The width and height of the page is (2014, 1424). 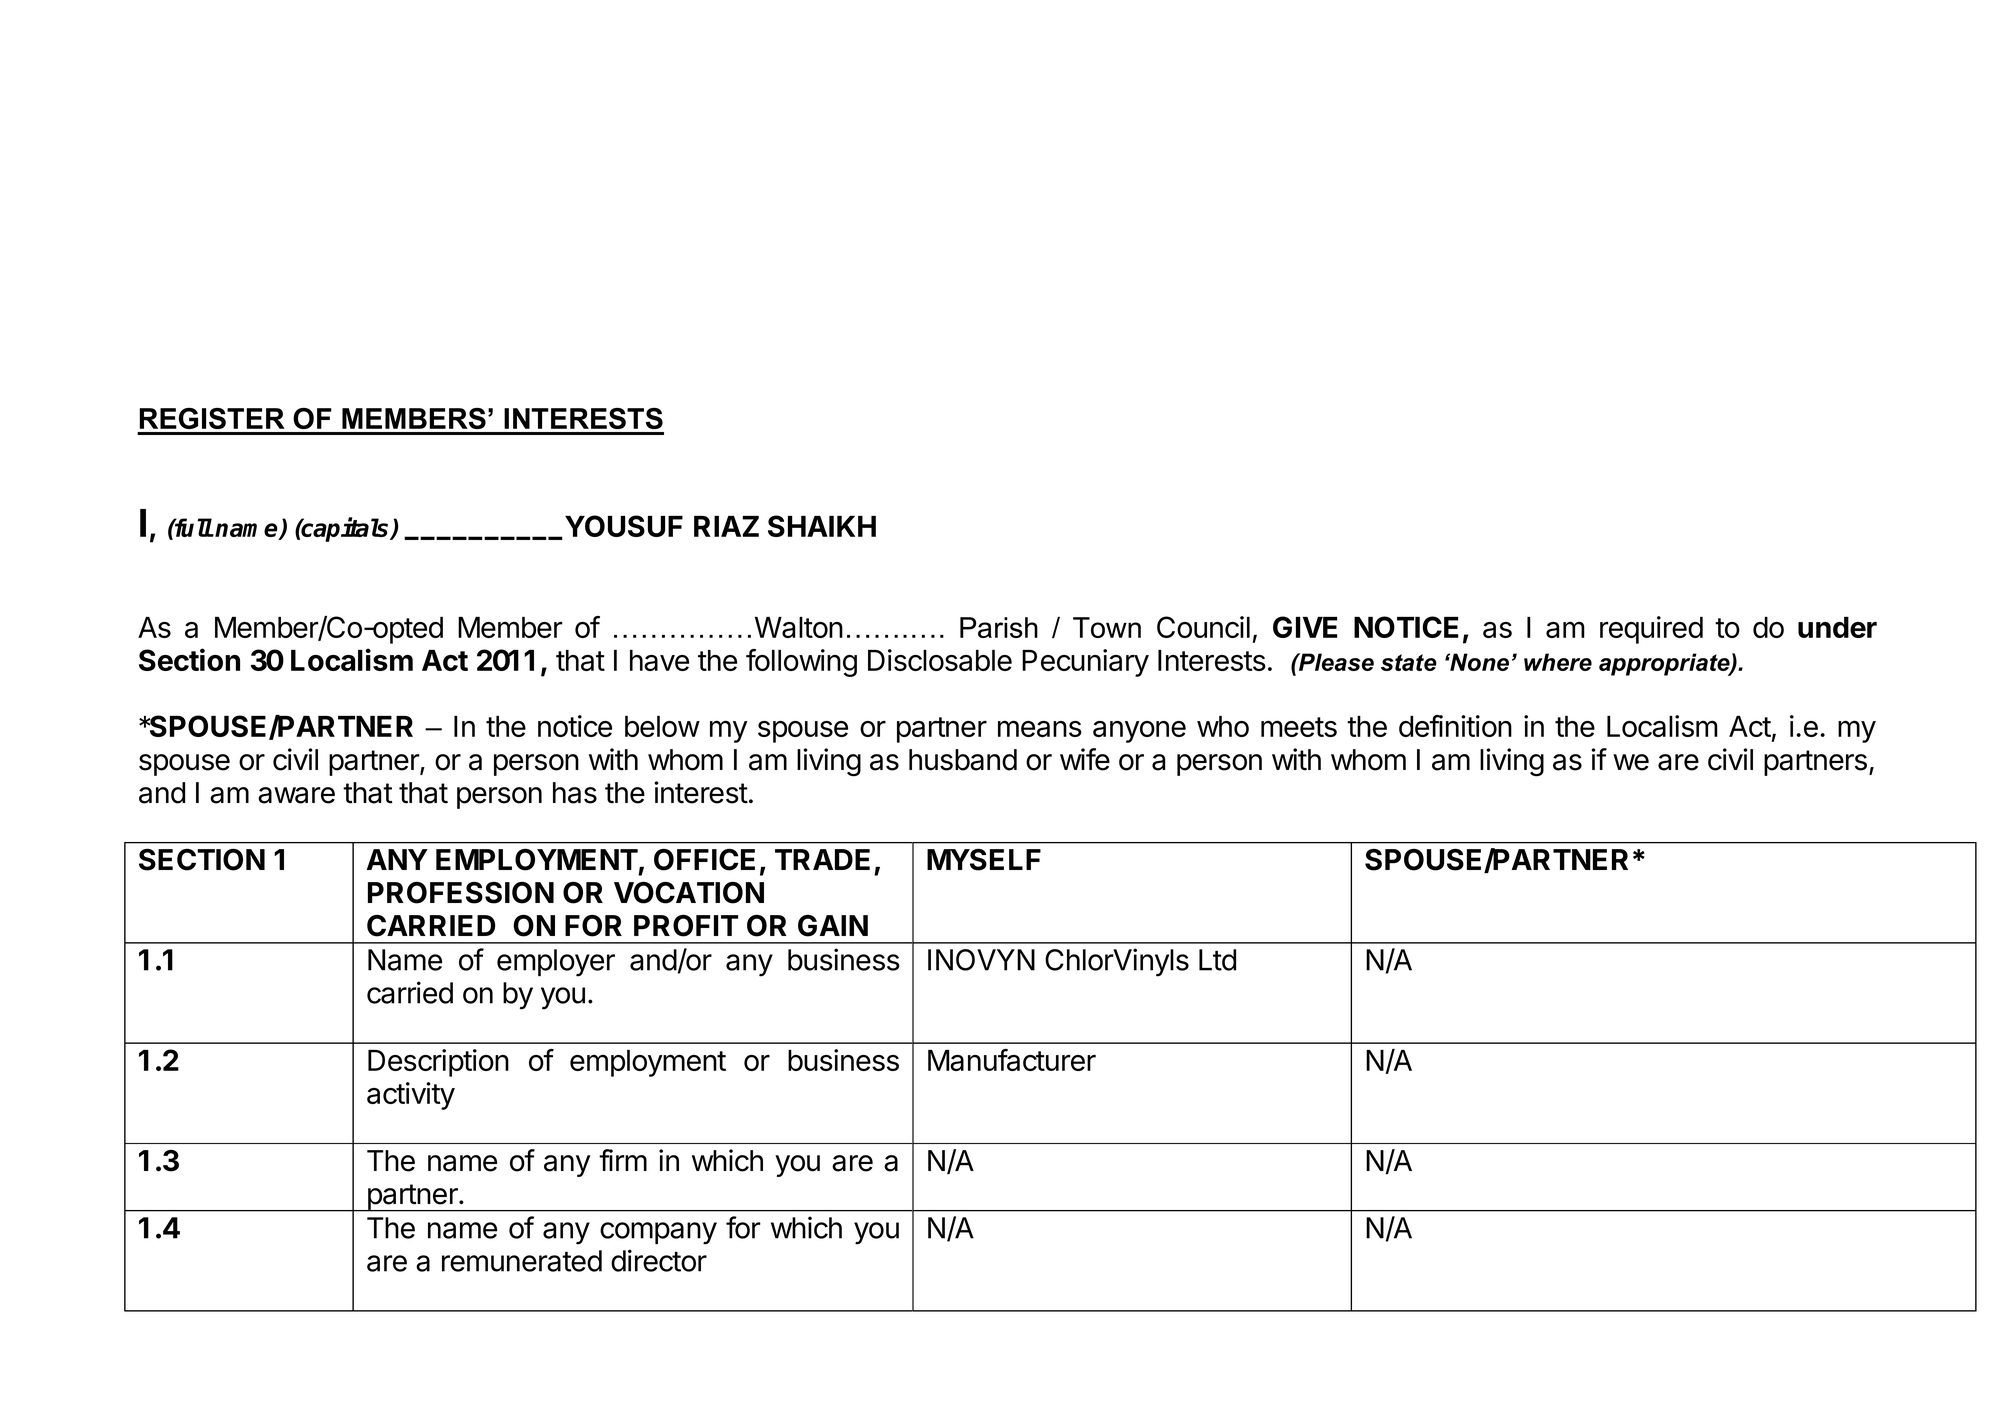 I want to click on company, so click(x=658, y=1233).
